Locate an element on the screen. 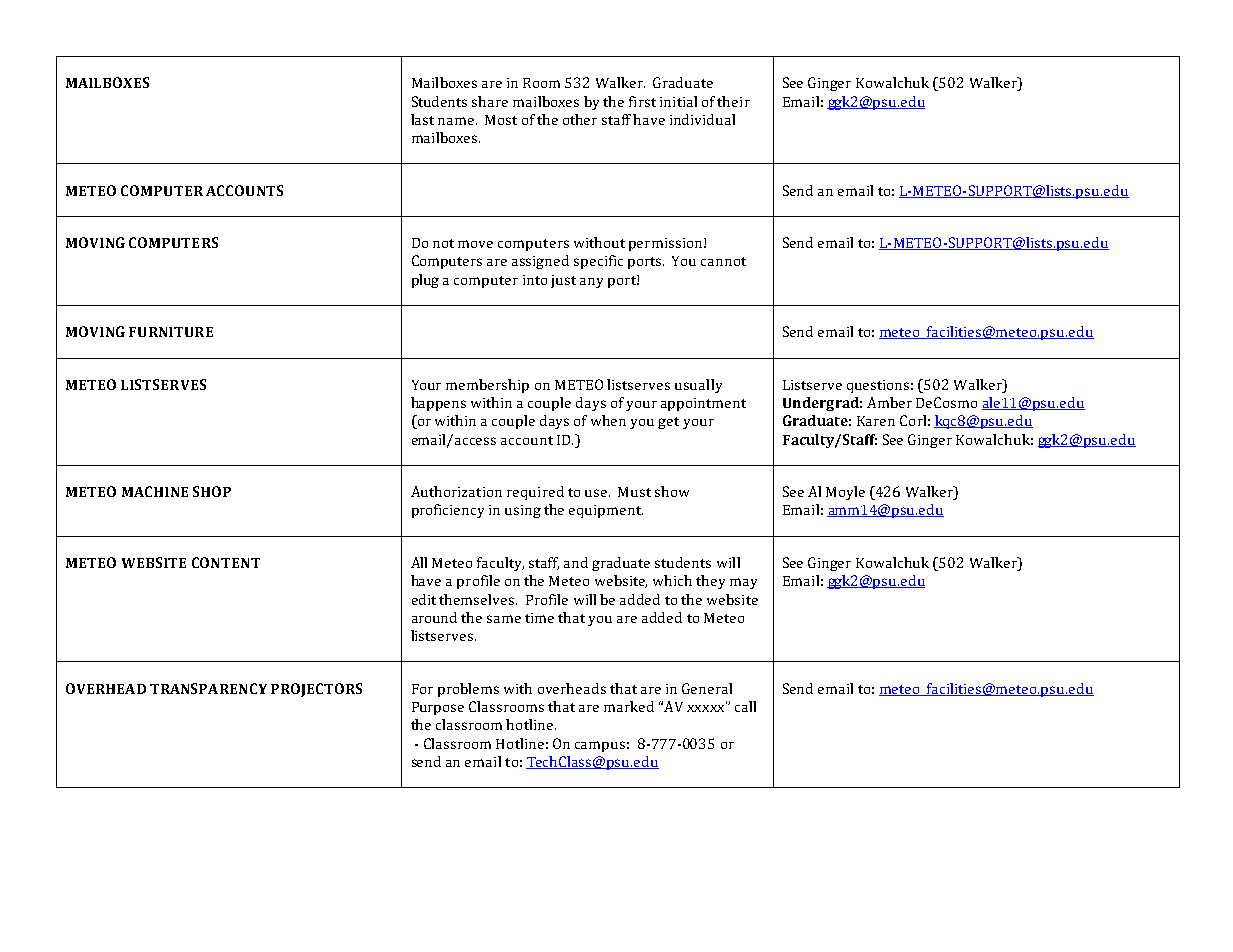 This screenshot has width=1233, height=952. SHOP is located at coordinates (212, 491).
